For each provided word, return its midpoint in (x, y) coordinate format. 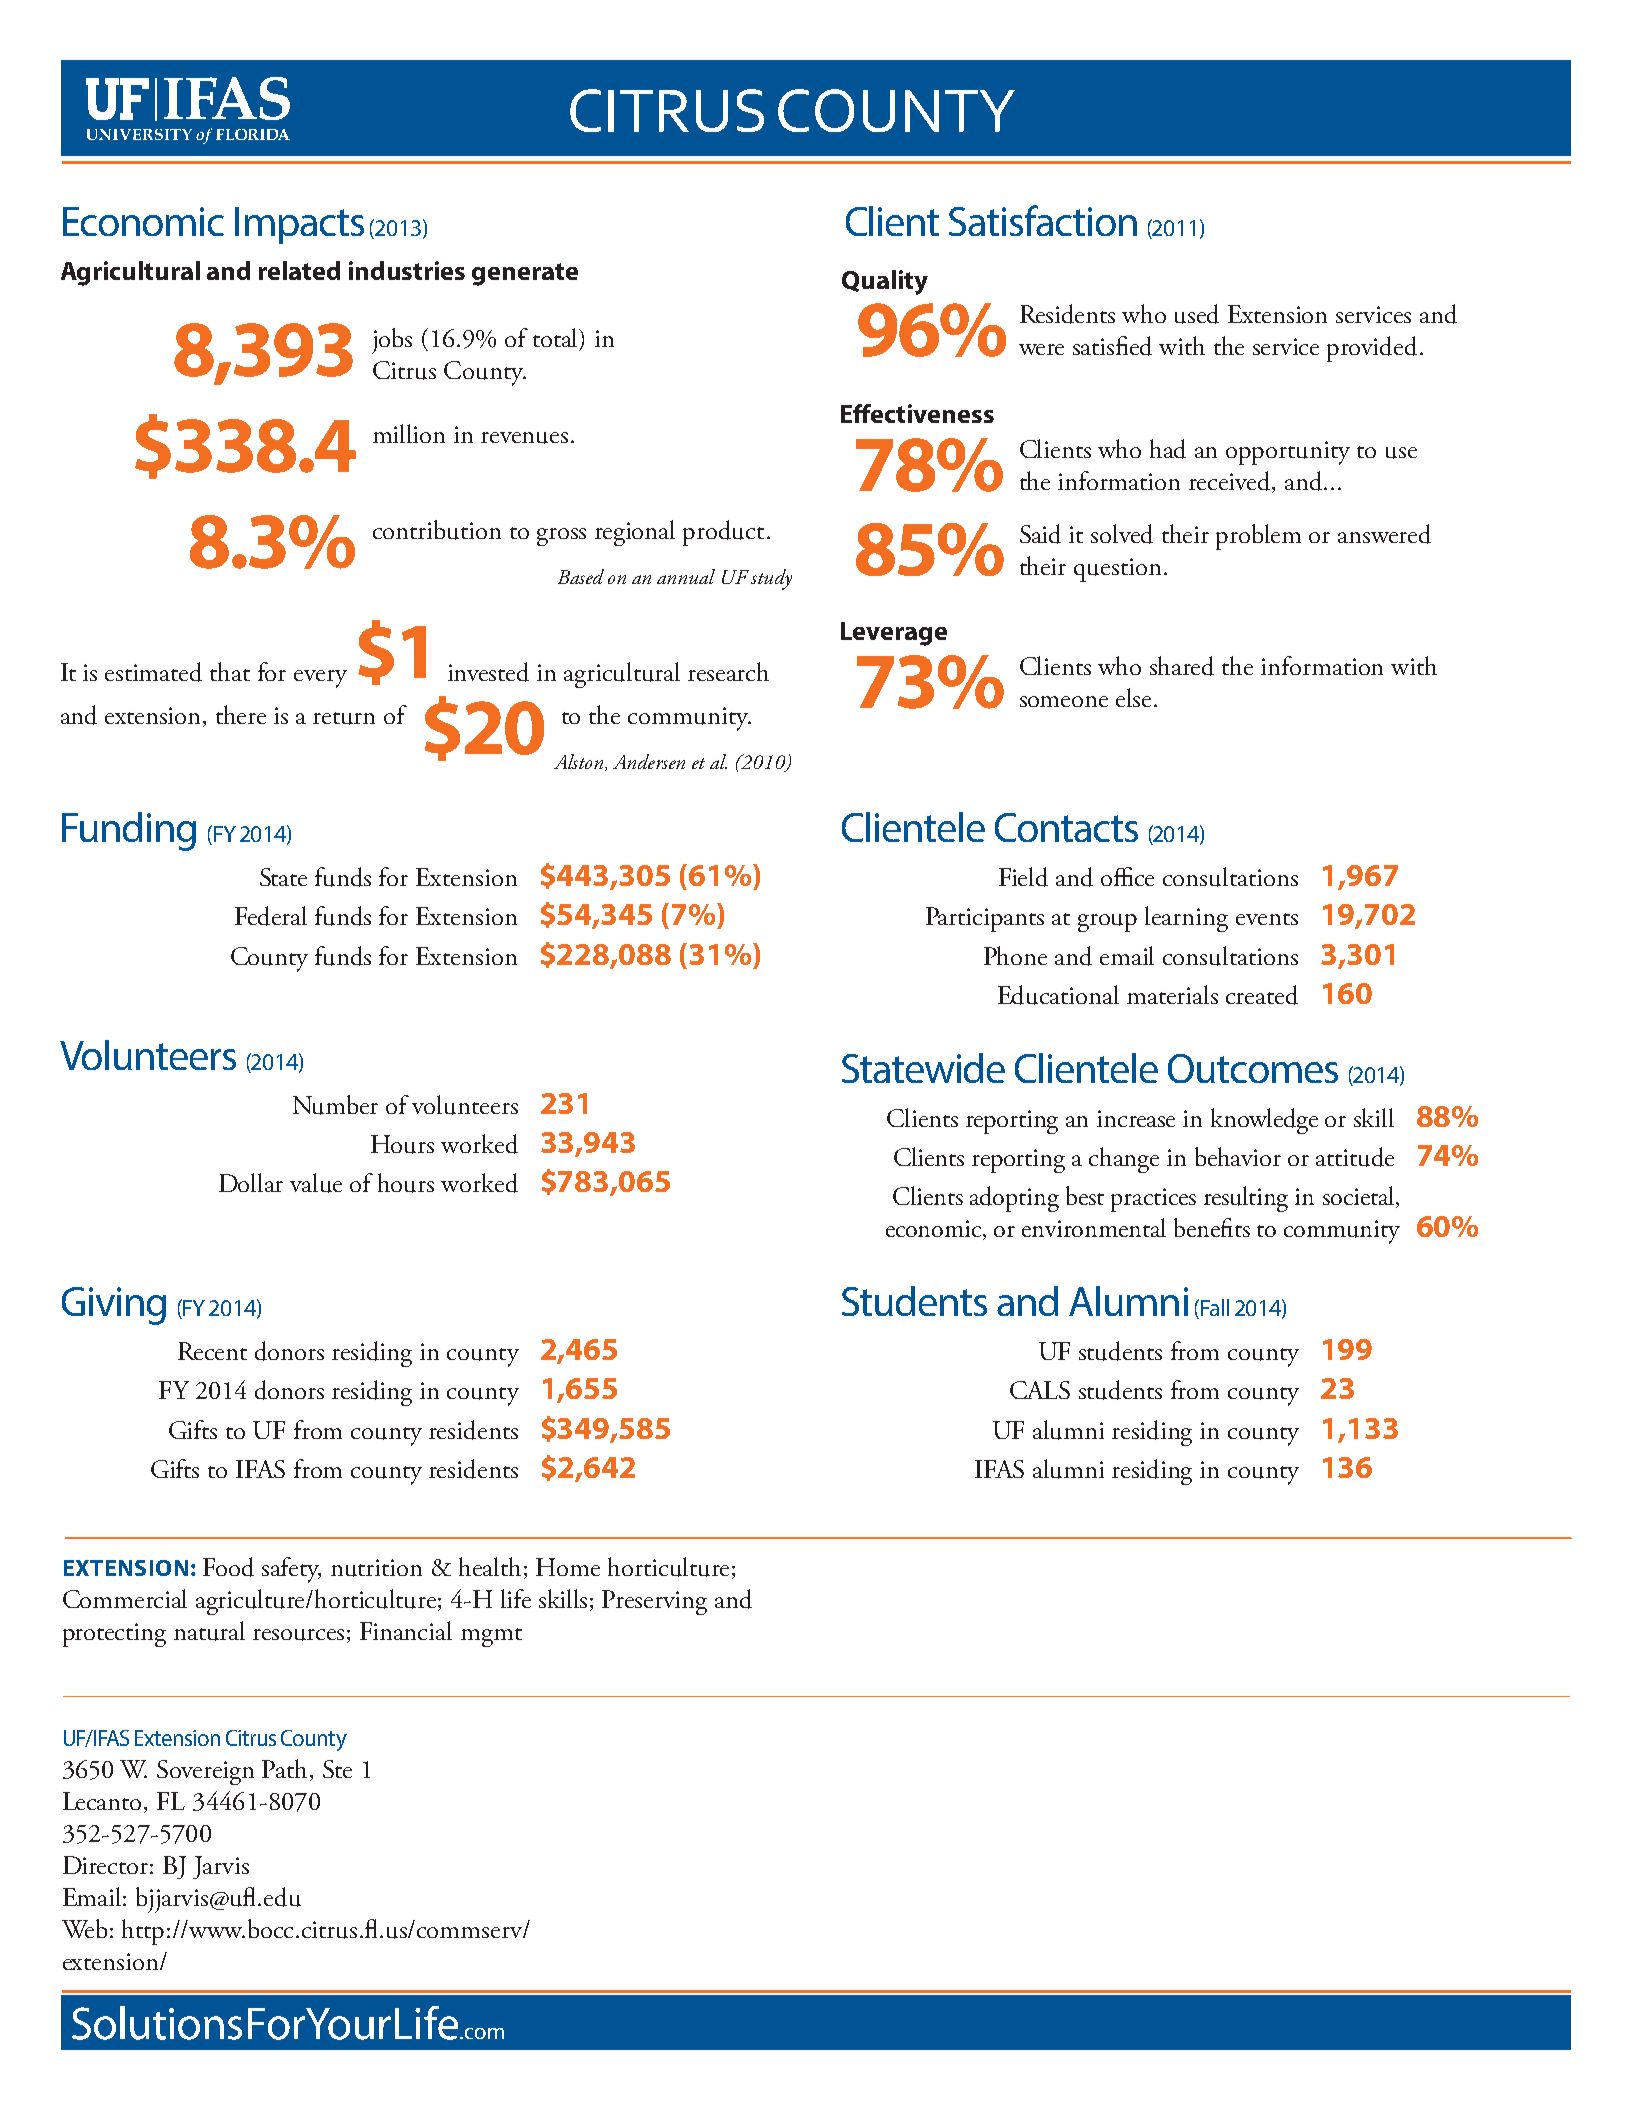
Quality (885, 282)
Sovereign (205, 1772)
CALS (1040, 1390)
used (1197, 314)
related (299, 270)
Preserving (654, 1602)
